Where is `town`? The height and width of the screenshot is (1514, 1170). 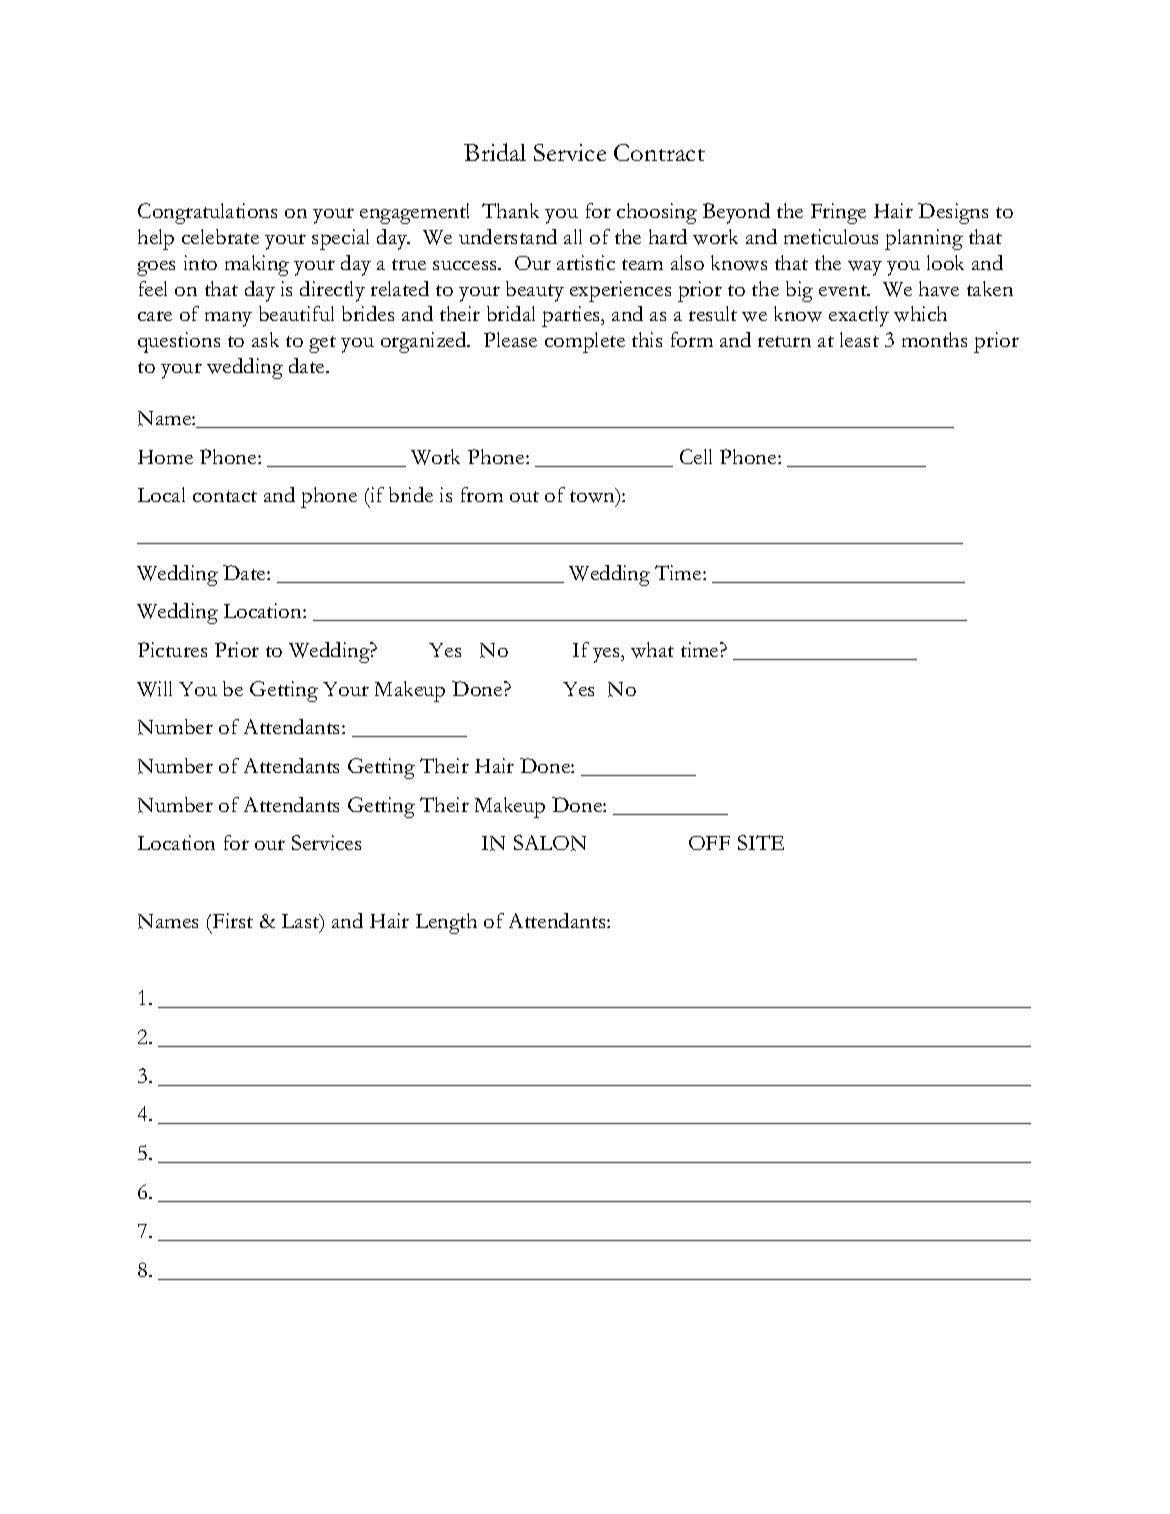 town is located at coordinates (593, 497).
